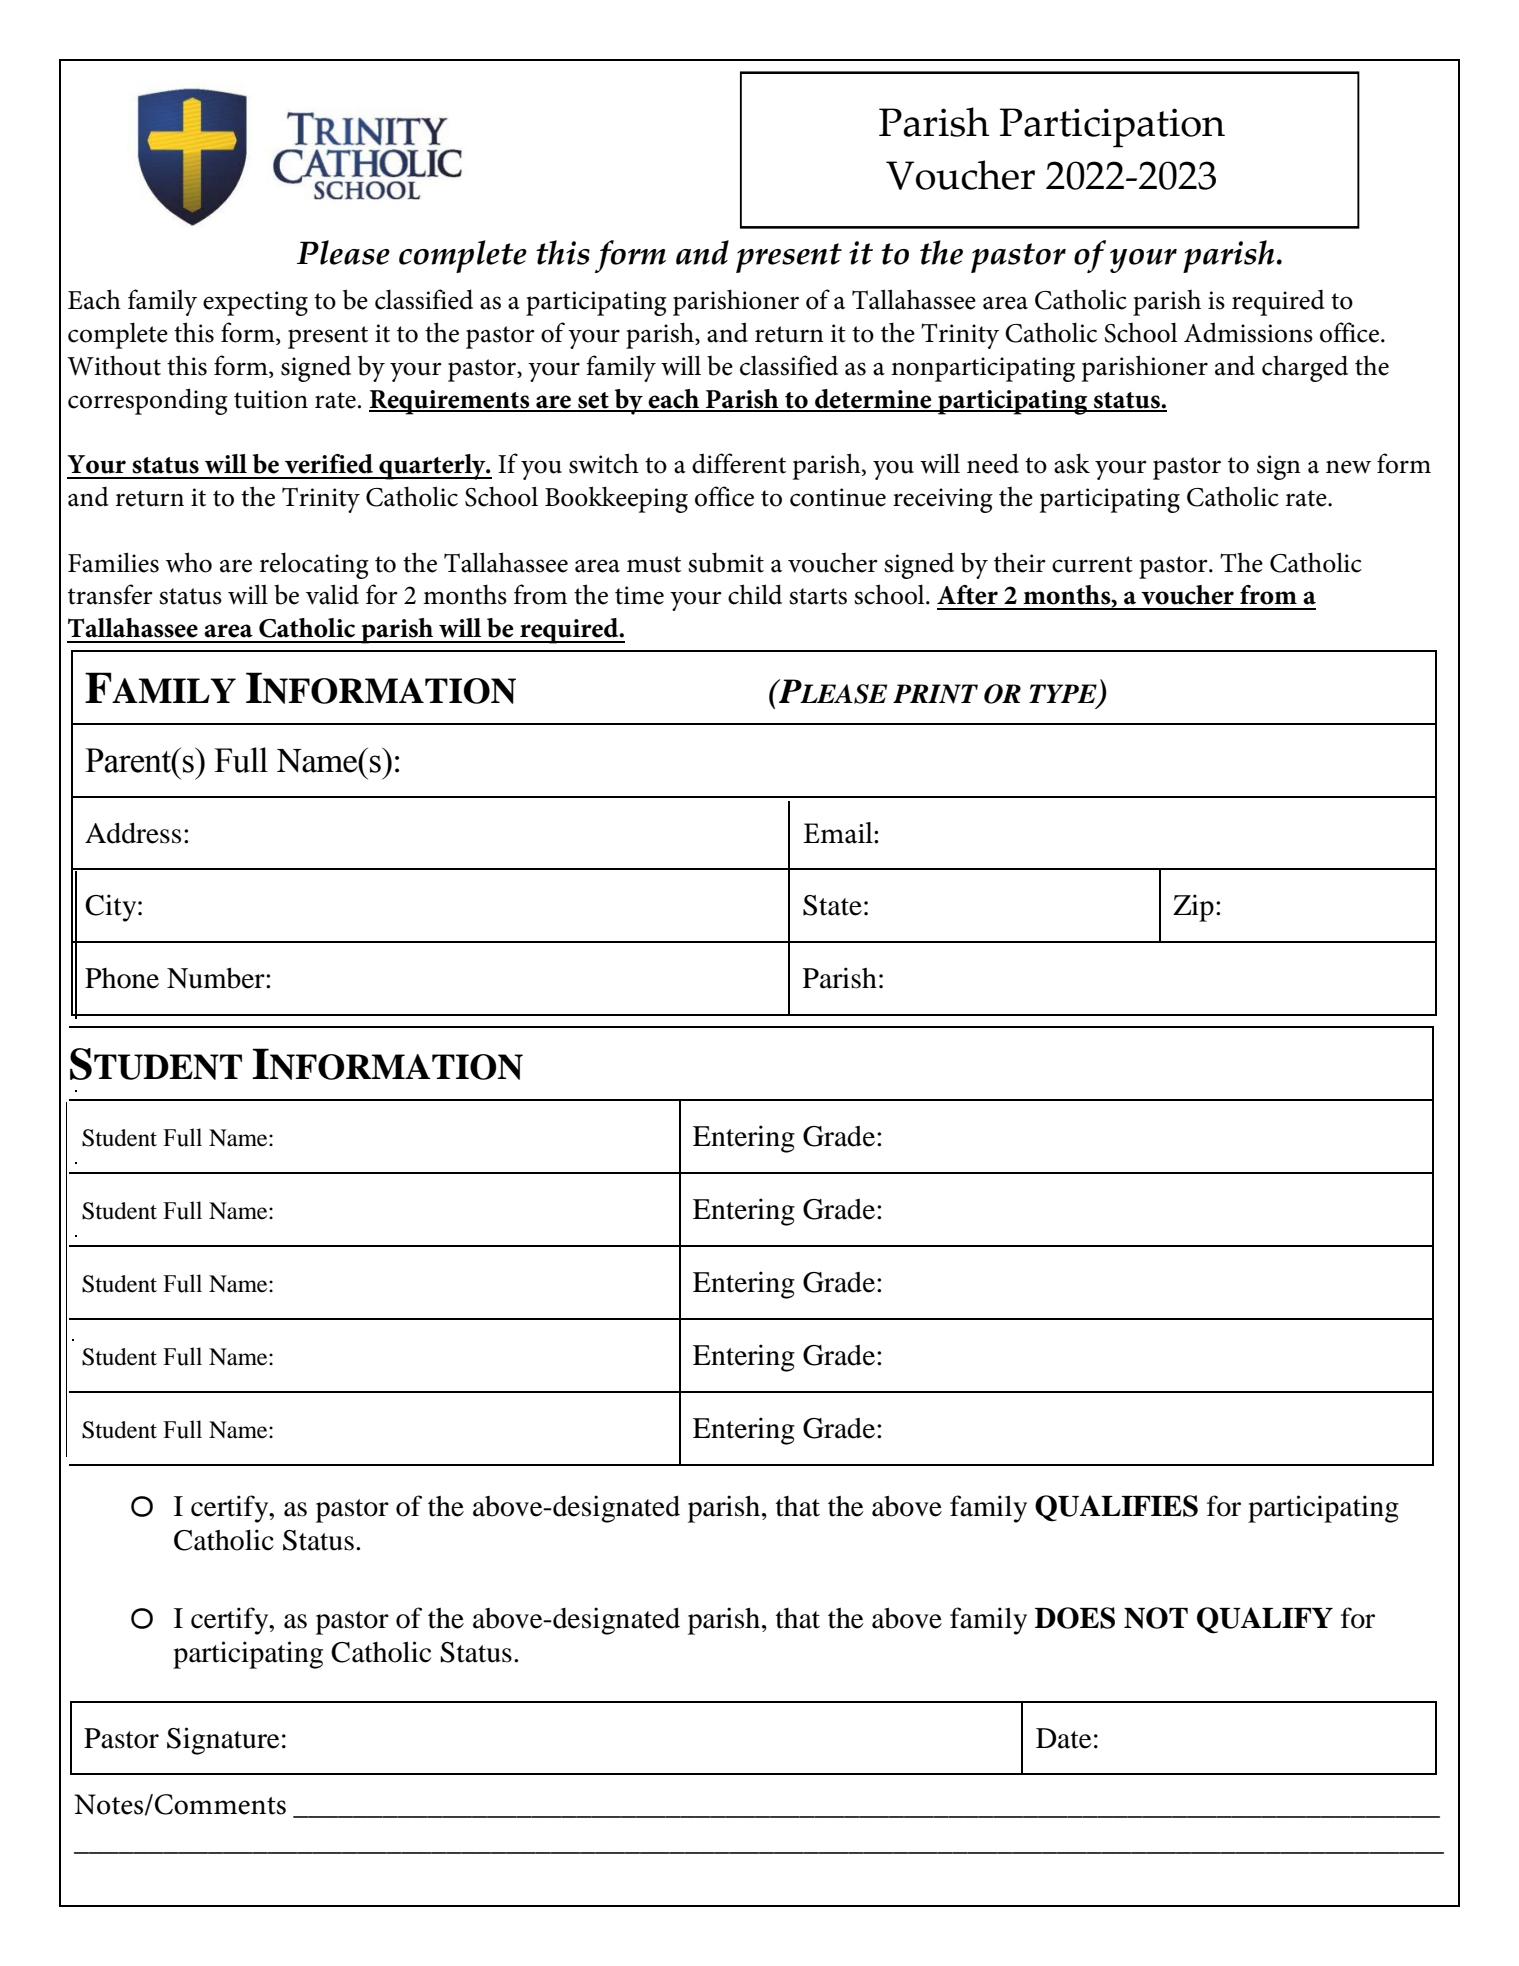  What do you see at coordinates (593, 401) in the screenshot?
I see `set` at bounding box center [593, 401].
